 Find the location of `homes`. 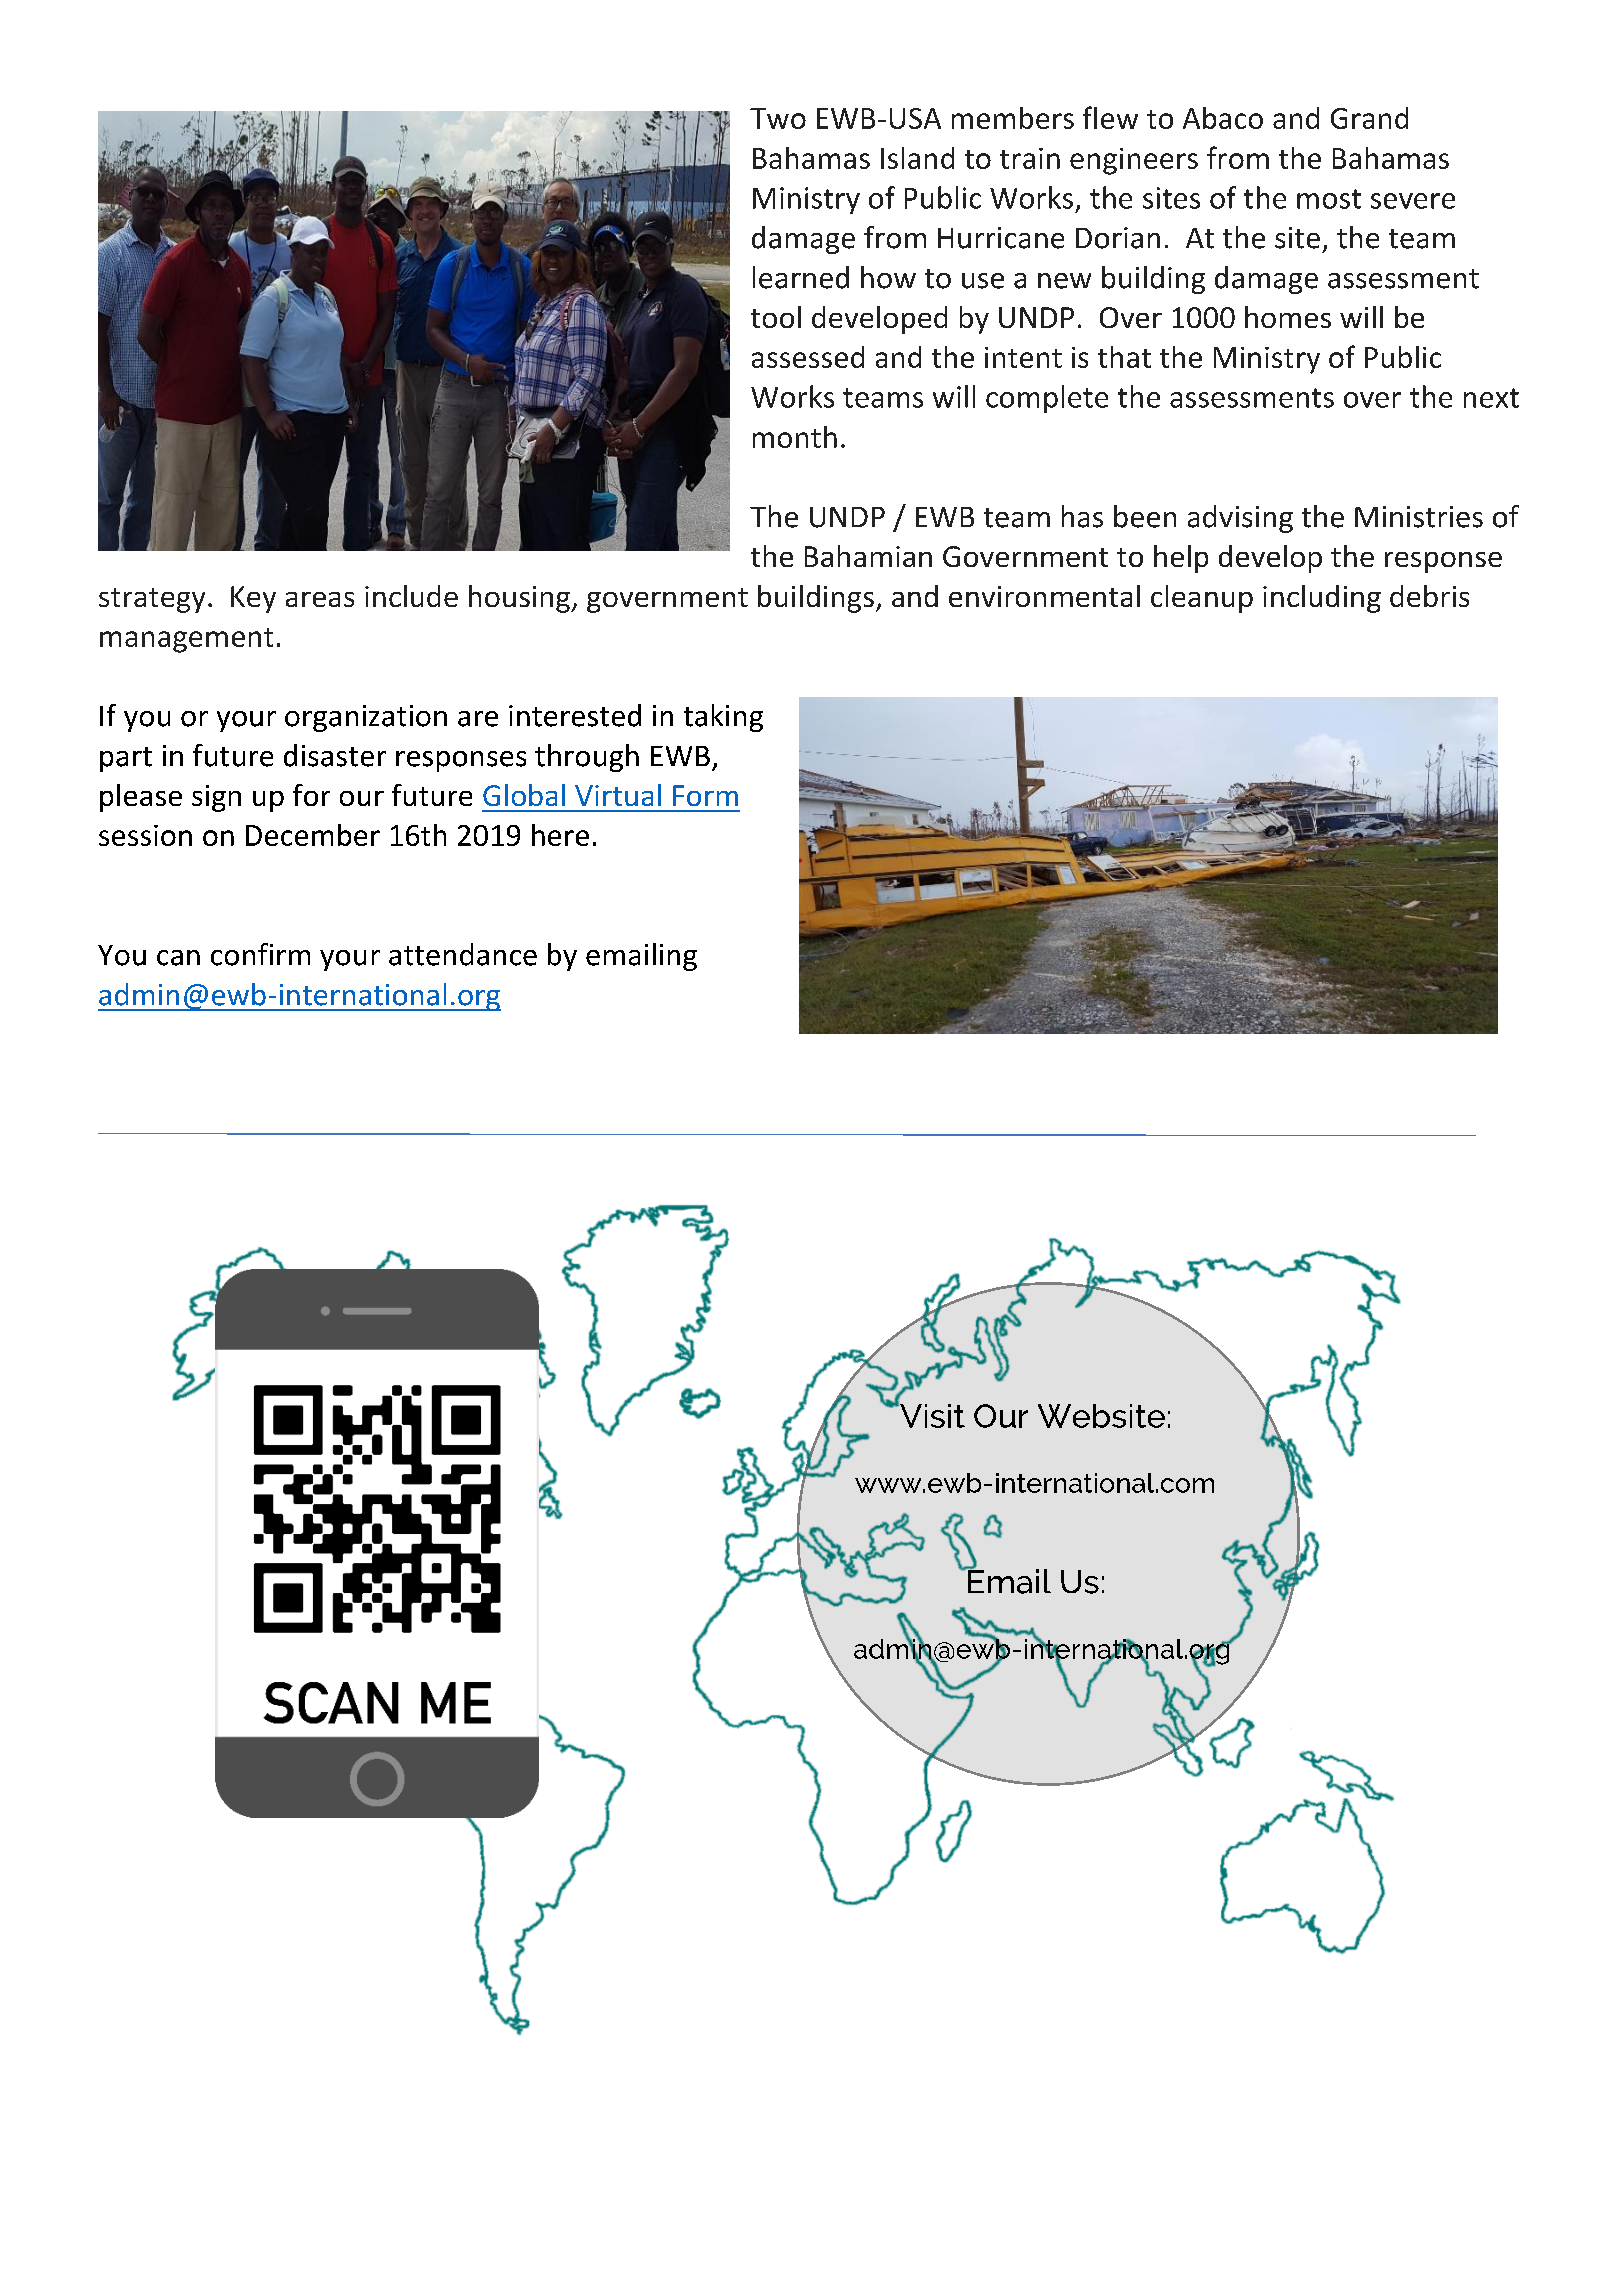

homes is located at coordinates (1288, 317).
